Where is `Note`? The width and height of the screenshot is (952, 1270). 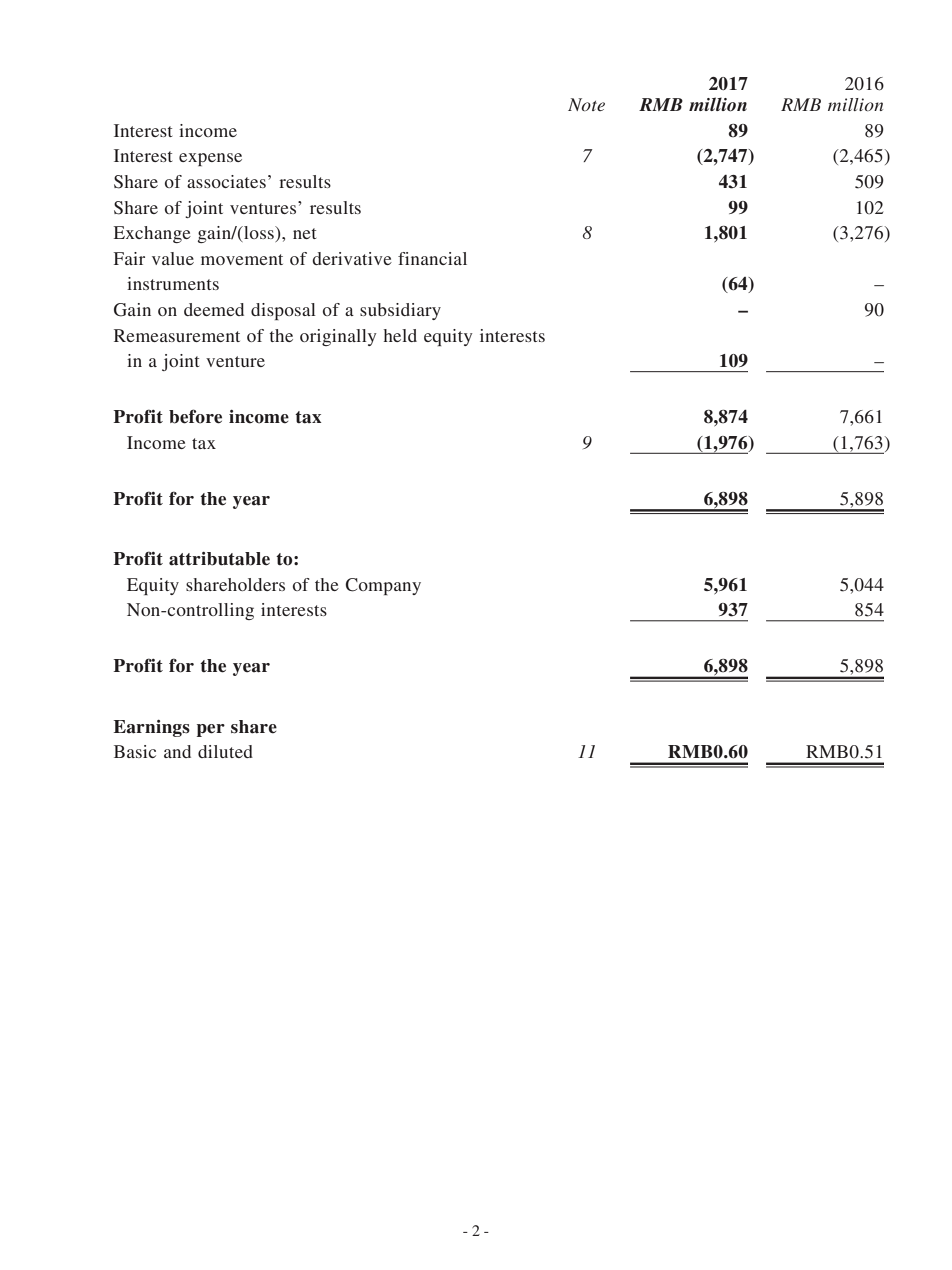 Note is located at coordinates (586, 104).
